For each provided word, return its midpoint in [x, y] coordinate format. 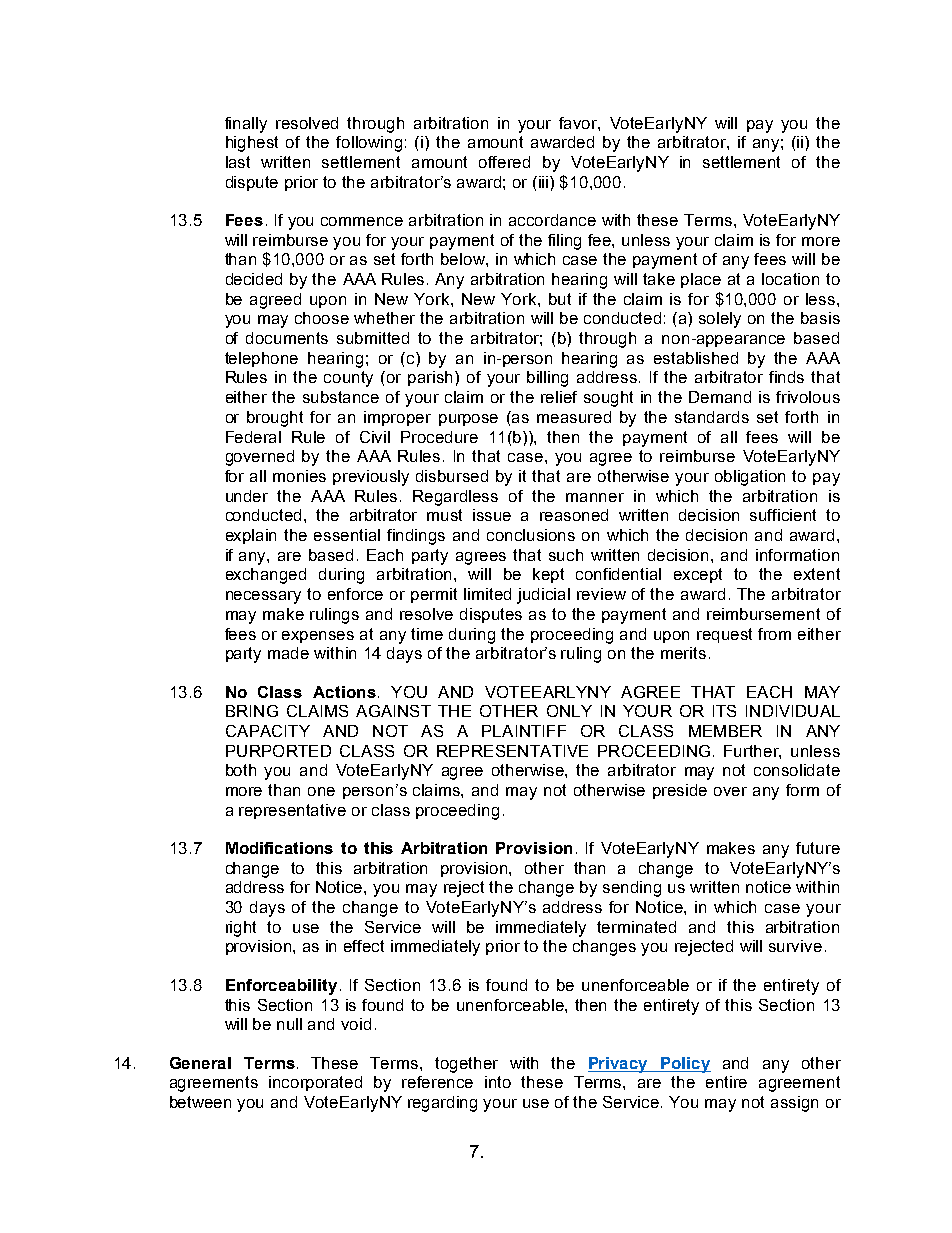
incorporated [315, 1083]
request [724, 635]
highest [252, 144]
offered [504, 162]
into [498, 1082]
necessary [263, 597]
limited [487, 594]
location [790, 279]
